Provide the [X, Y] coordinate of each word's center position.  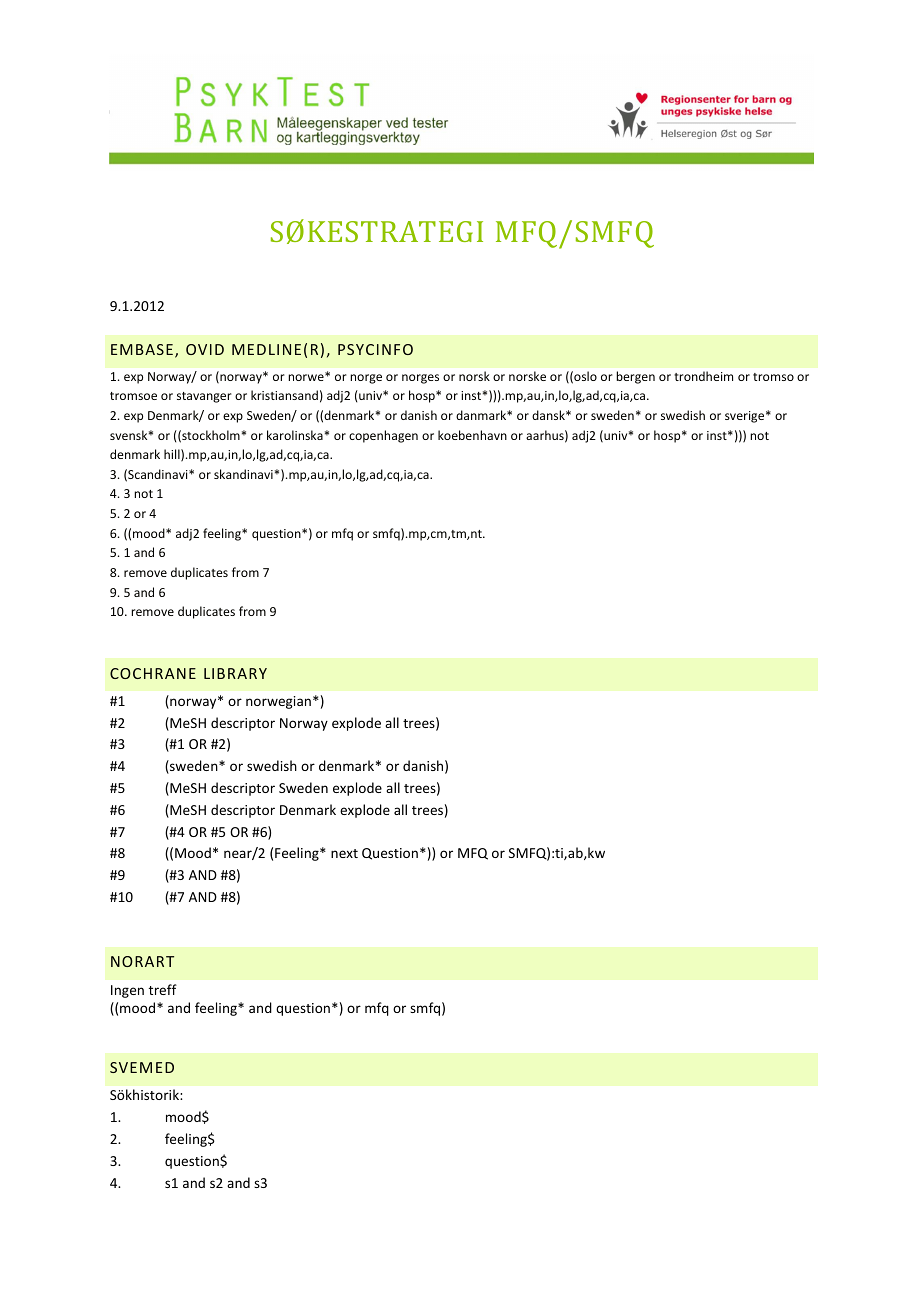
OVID [205, 349]
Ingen [127, 991]
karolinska [295, 435]
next [344, 853]
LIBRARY [235, 673]
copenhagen [383, 436]
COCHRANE [153, 673]
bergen [635, 377]
